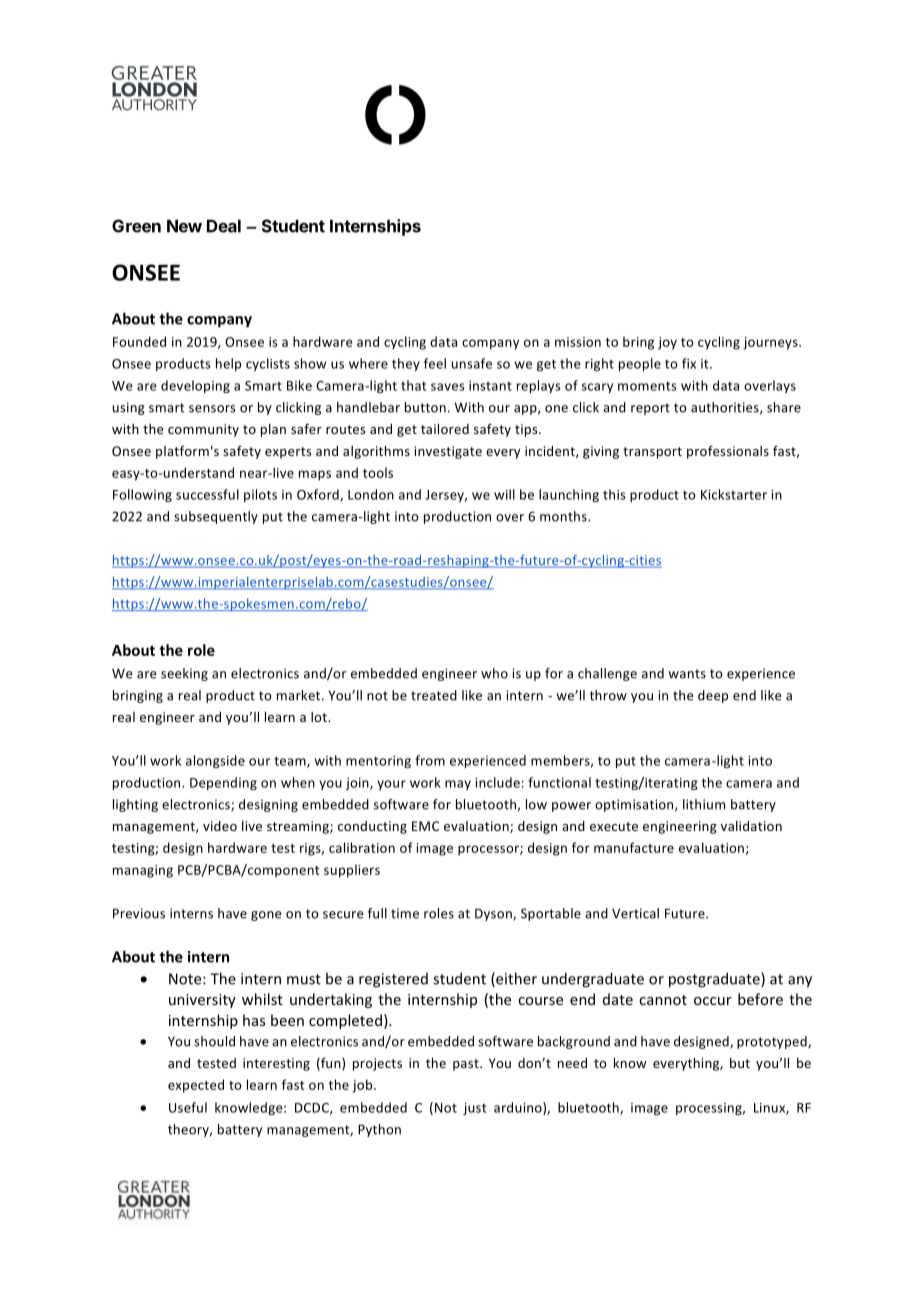 The image size is (924, 1308). I want to click on Useful, so click(188, 1107).
